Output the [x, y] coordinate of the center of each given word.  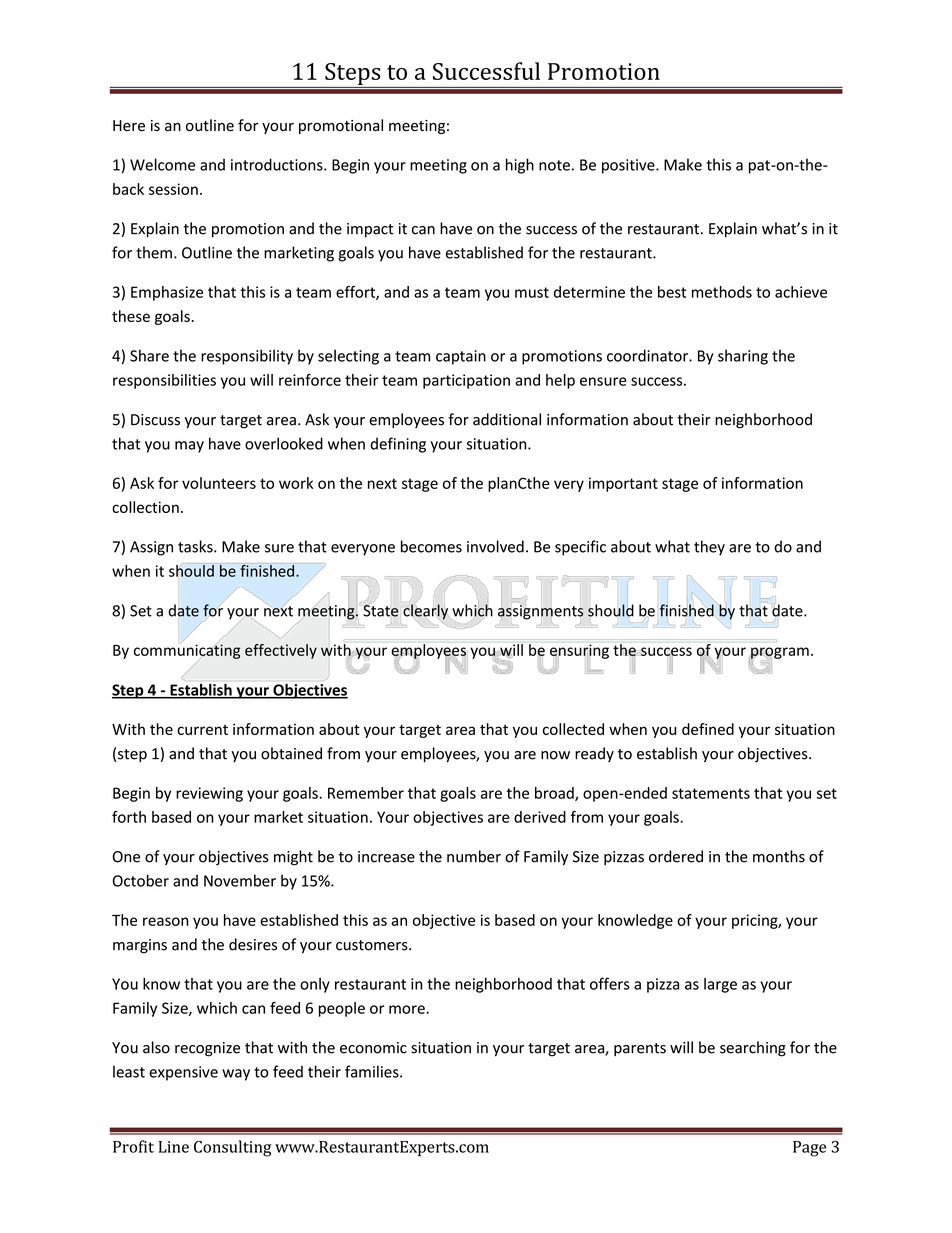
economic [373, 1048]
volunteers [219, 483]
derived [540, 817]
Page [809, 1149]
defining [398, 445]
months [779, 856]
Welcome [162, 164]
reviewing [209, 794]
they [709, 548]
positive [629, 166]
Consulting [233, 1148]
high [520, 166]
